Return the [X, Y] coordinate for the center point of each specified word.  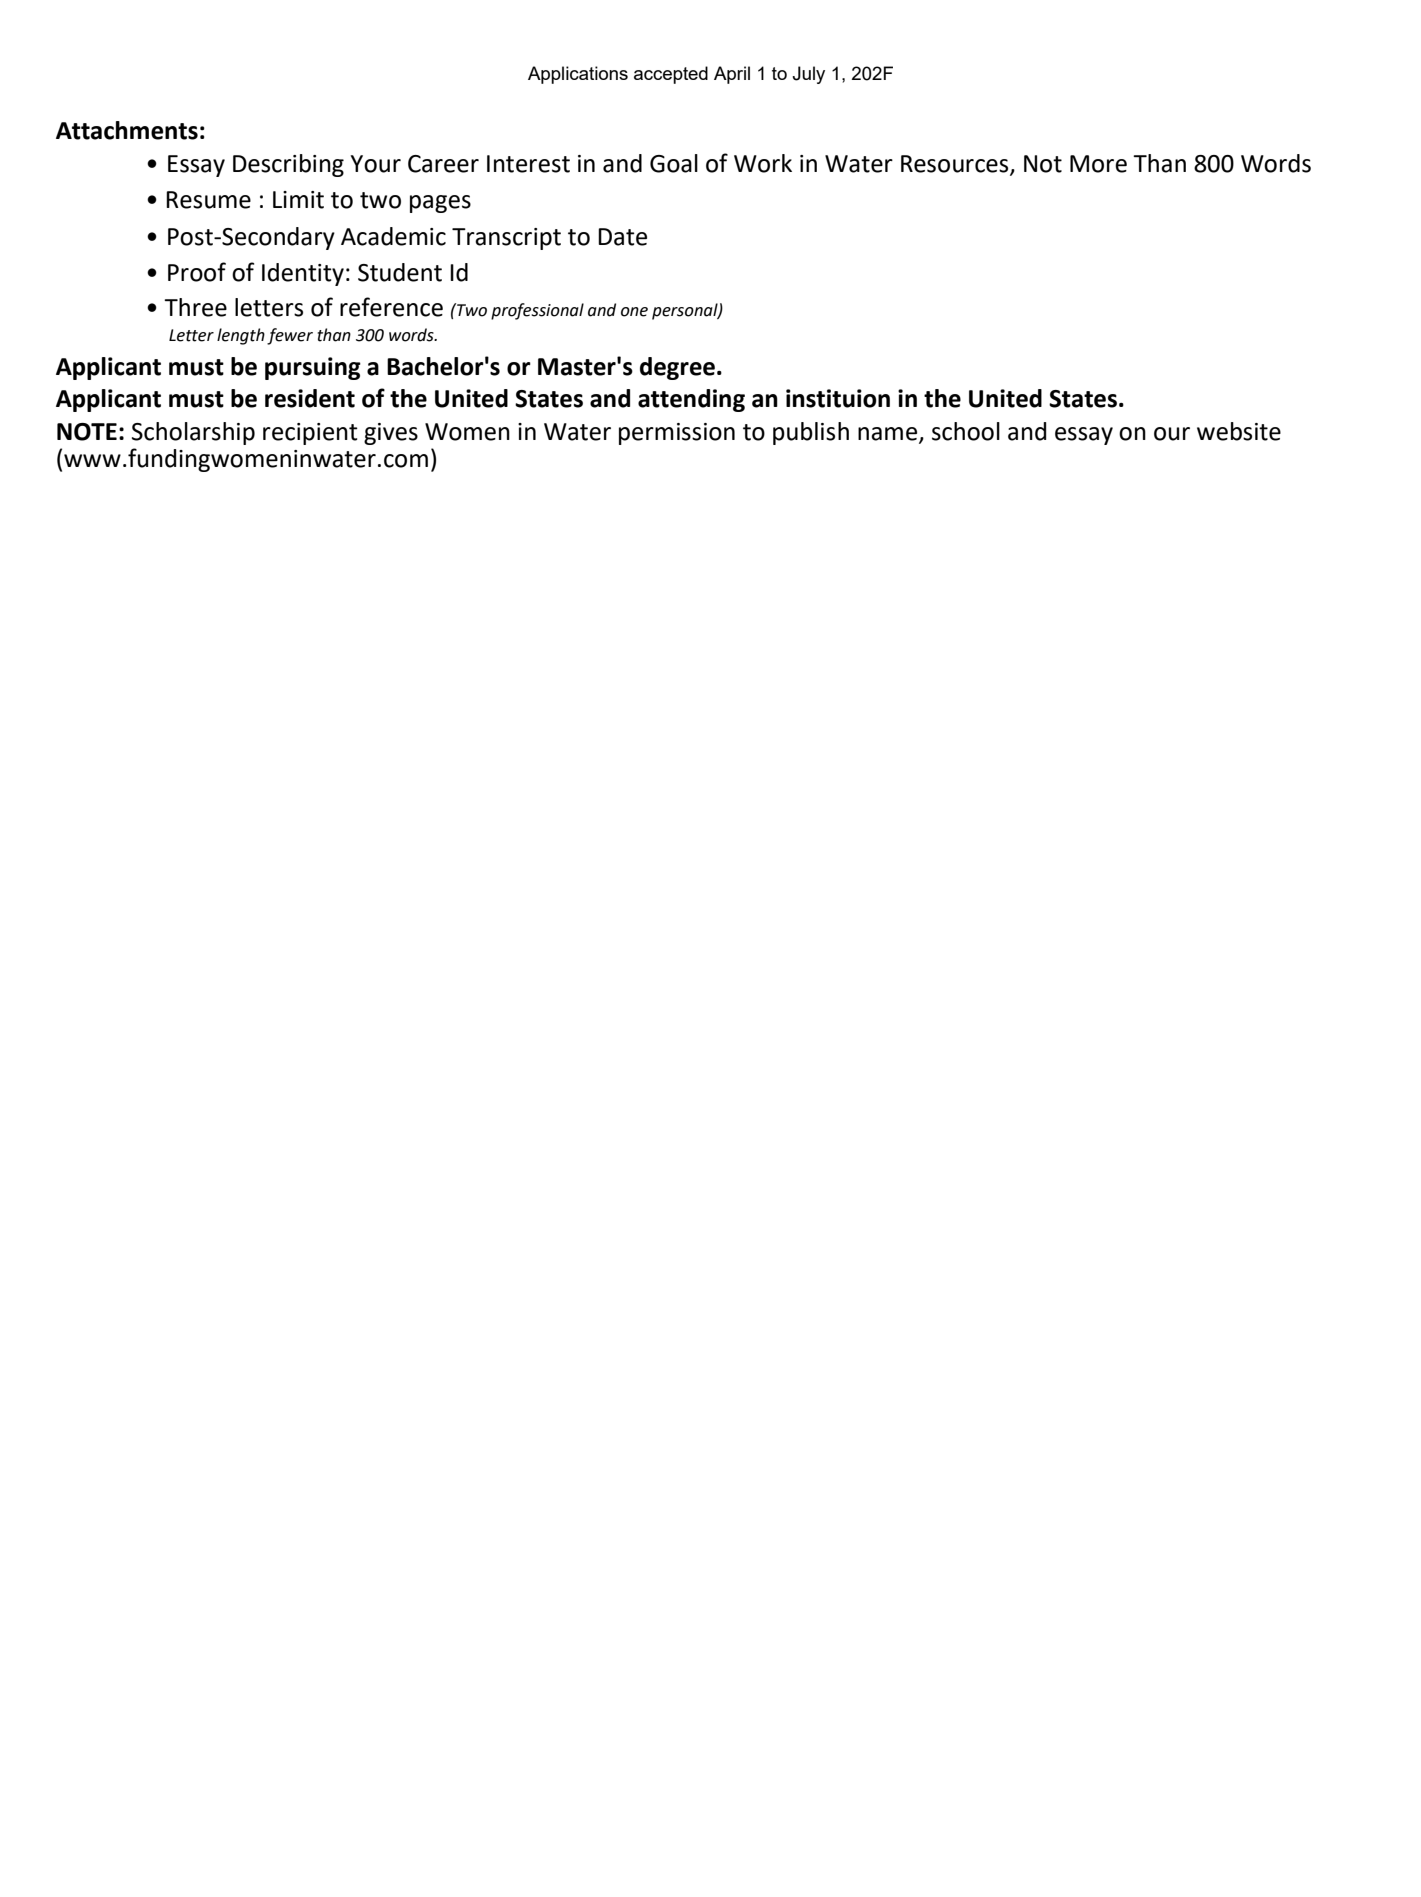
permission [677, 434]
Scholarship [193, 433]
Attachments [127, 130]
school [966, 431]
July [808, 75]
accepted [671, 75]
